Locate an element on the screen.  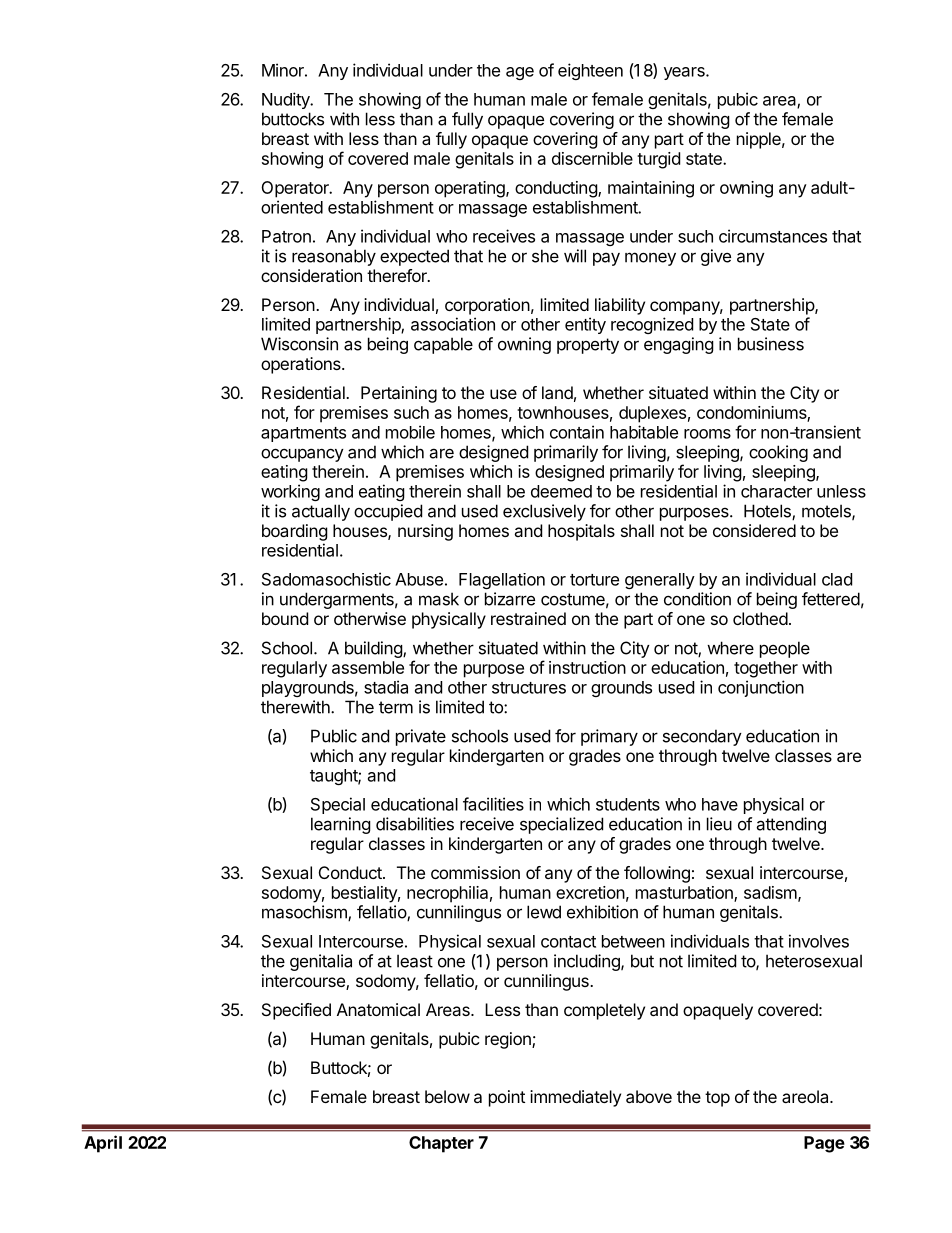
have is located at coordinates (720, 804).
